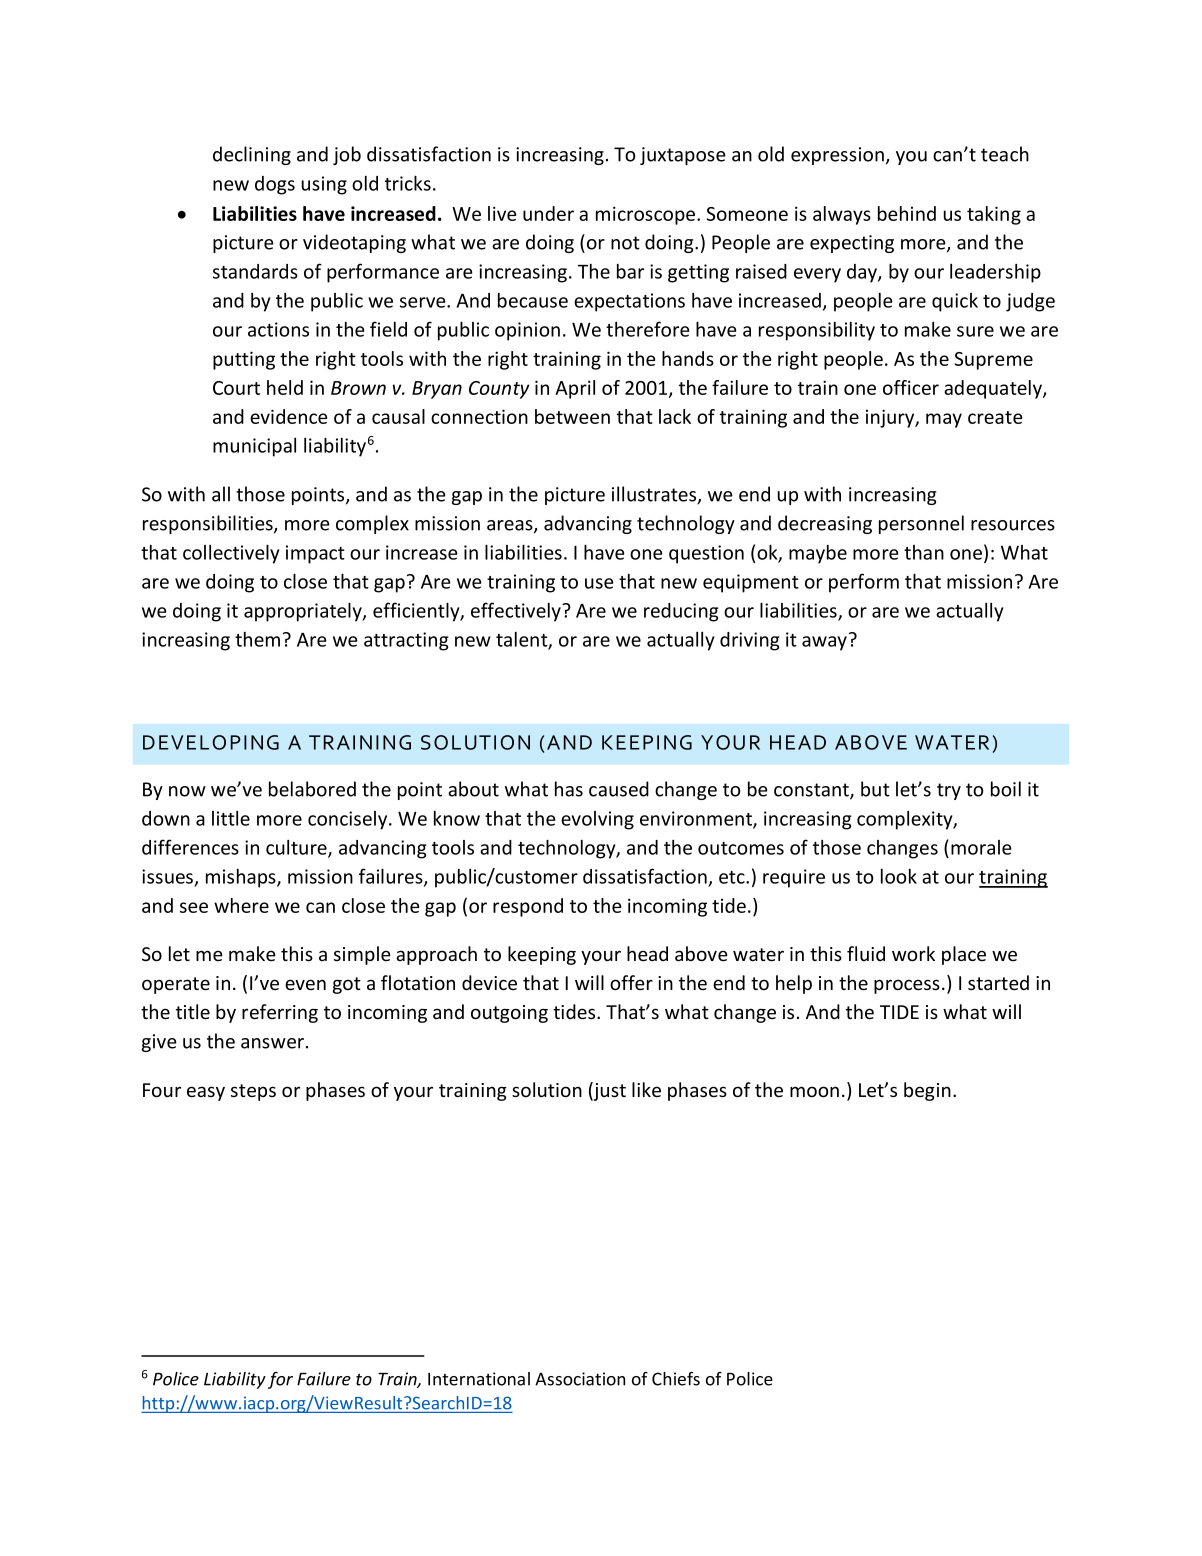 The width and height of the screenshot is (1202, 1556). Describe the element at coordinates (275, 185) in the screenshot. I see `dogs` at that location.
